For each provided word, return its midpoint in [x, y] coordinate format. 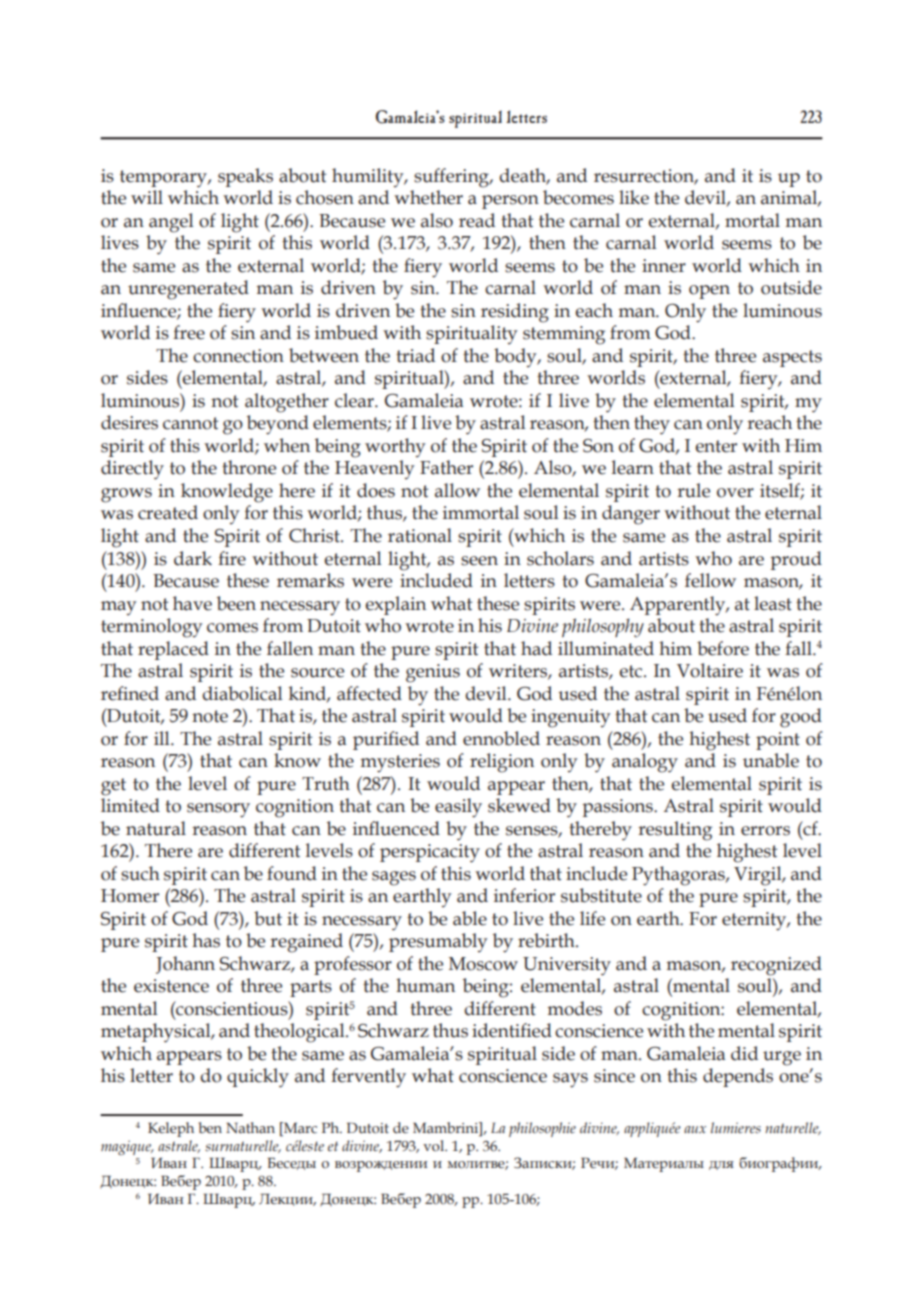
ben [210, 1127]
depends [738, 1077]
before [723, 648]
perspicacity [430, 853]
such [140, 873]
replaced [173, 650]
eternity [755, 921]
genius [433, 673]
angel [171, 223]
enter [716, 446]
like [634, 197]
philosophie [542, 1129]
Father [446, 467]
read [477, 220]
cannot [190, 423]
